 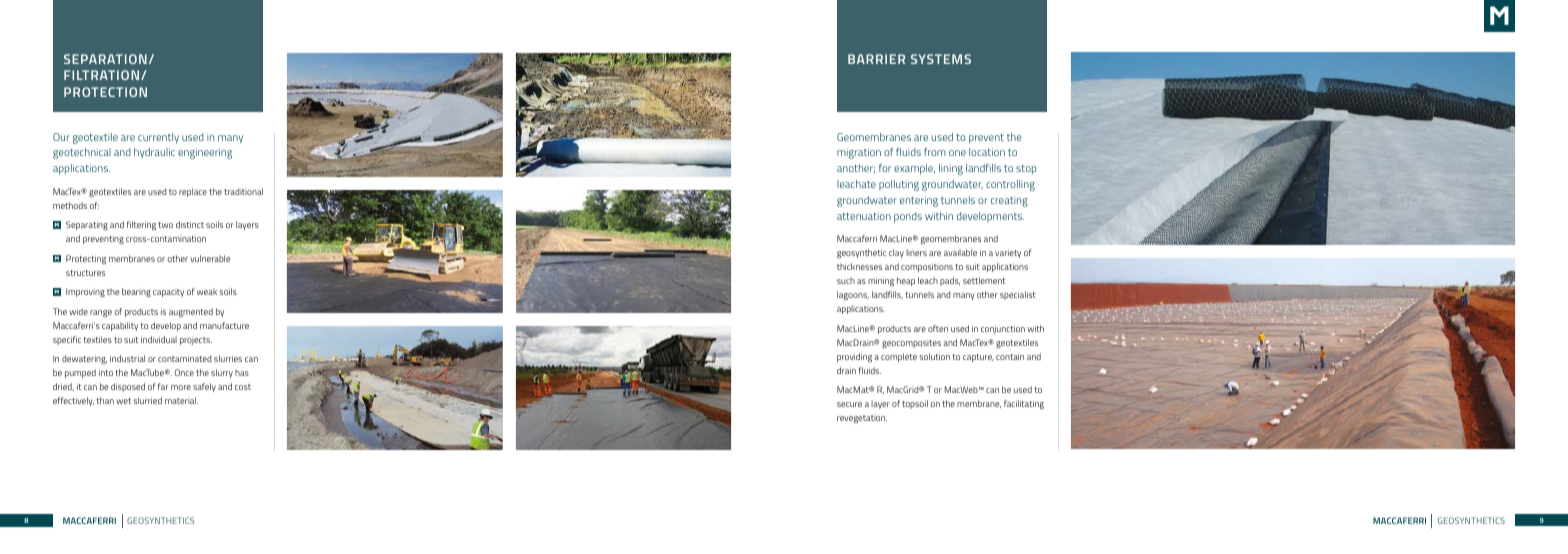 What do you see at coordinates (243, 387) in the screenshot?
I see `cost` at bounding box center [243, 387].
